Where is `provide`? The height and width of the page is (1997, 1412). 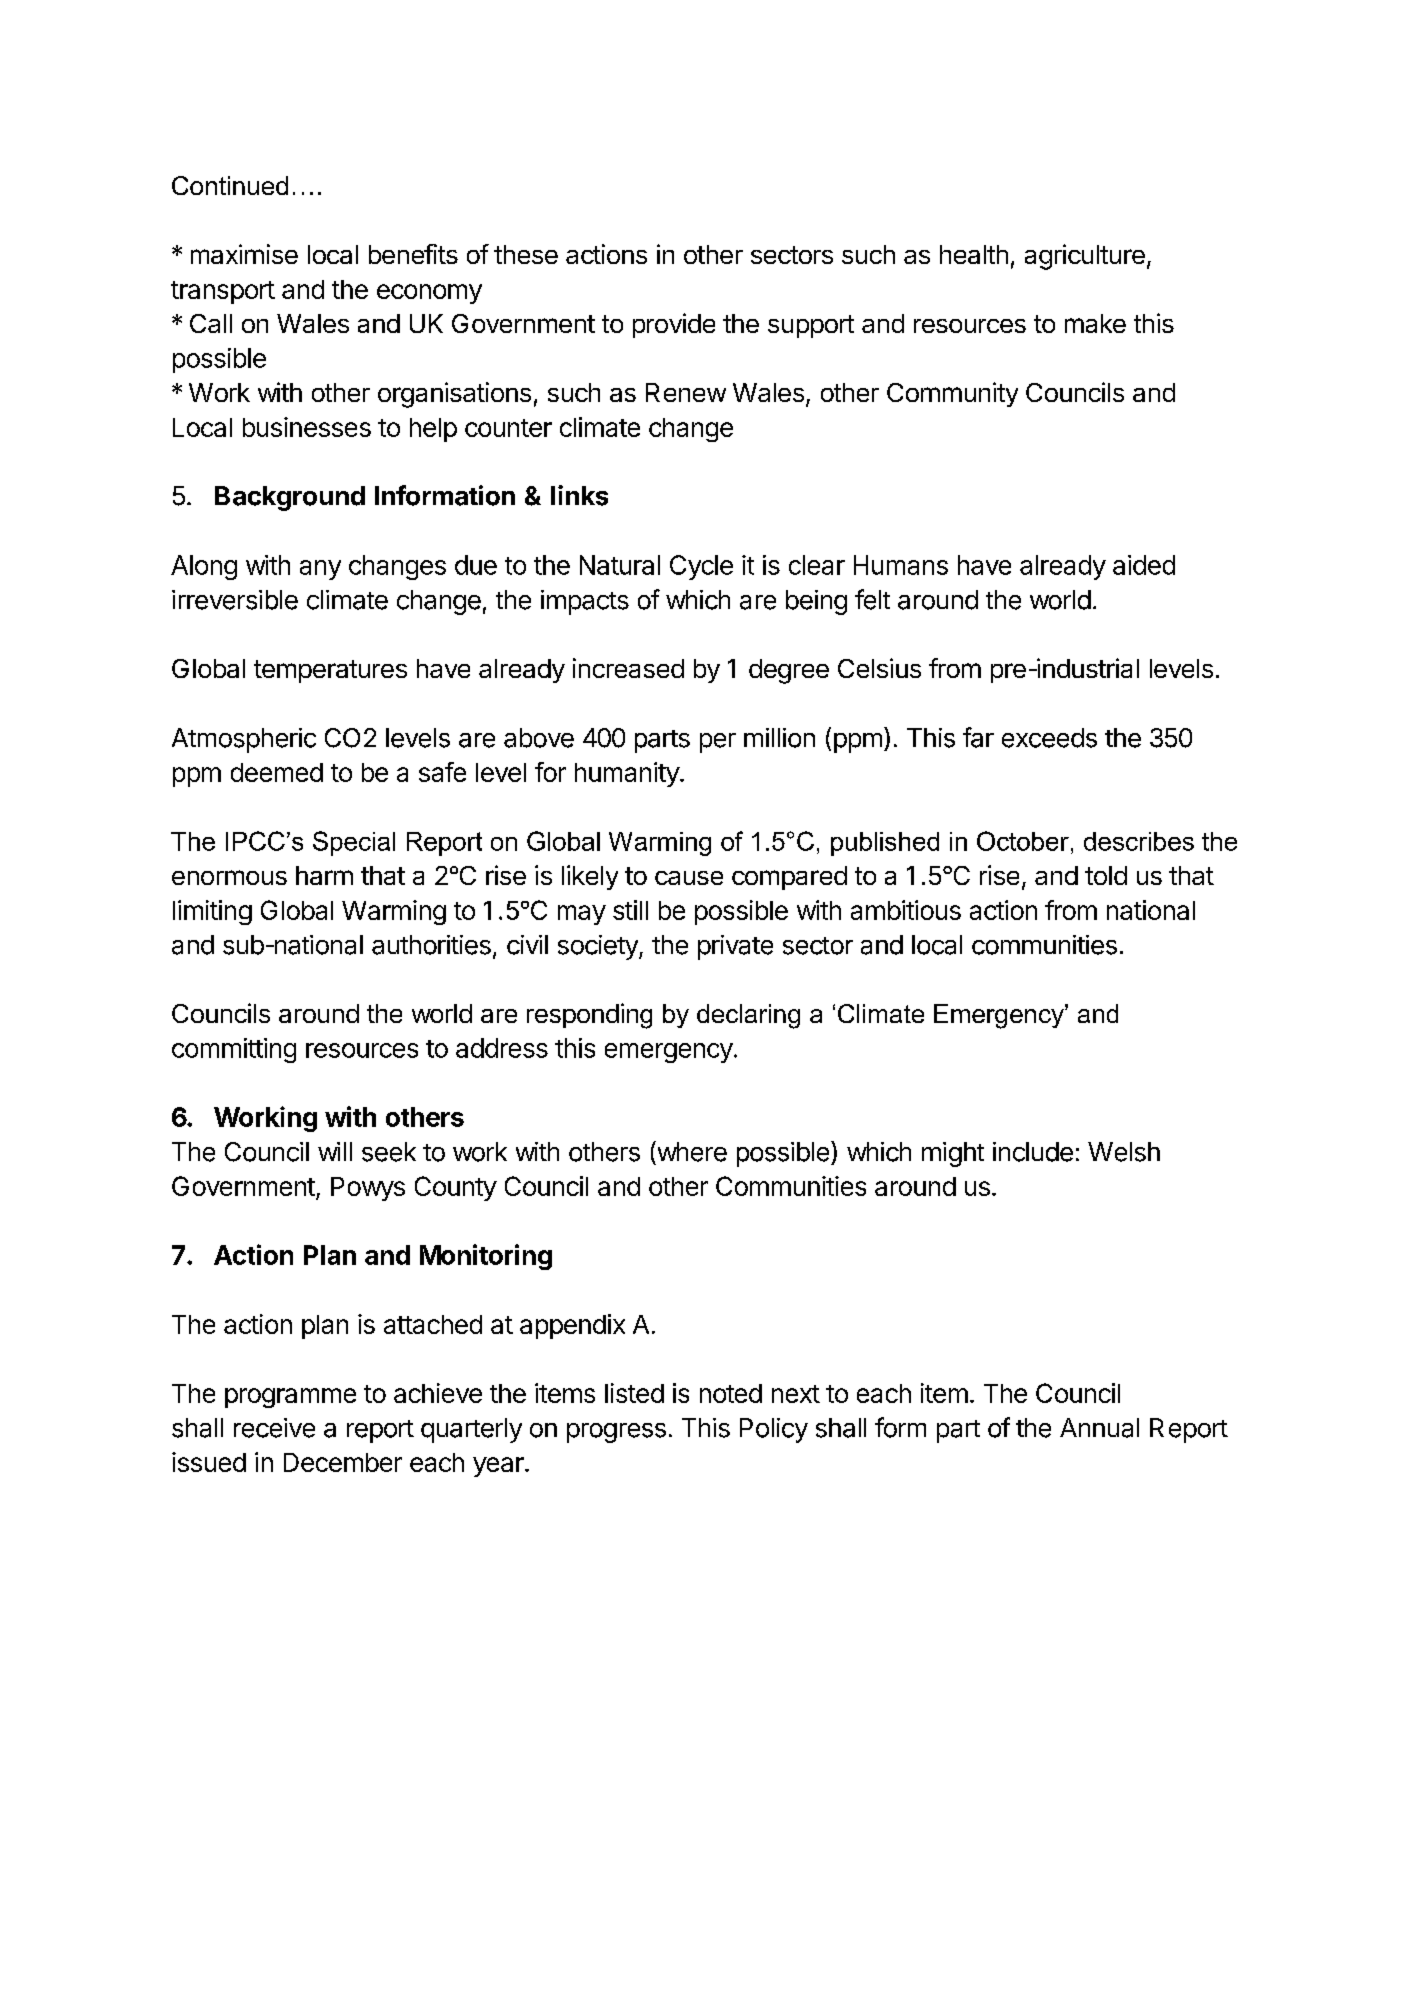
provide is located at coordinates (674, 325).
